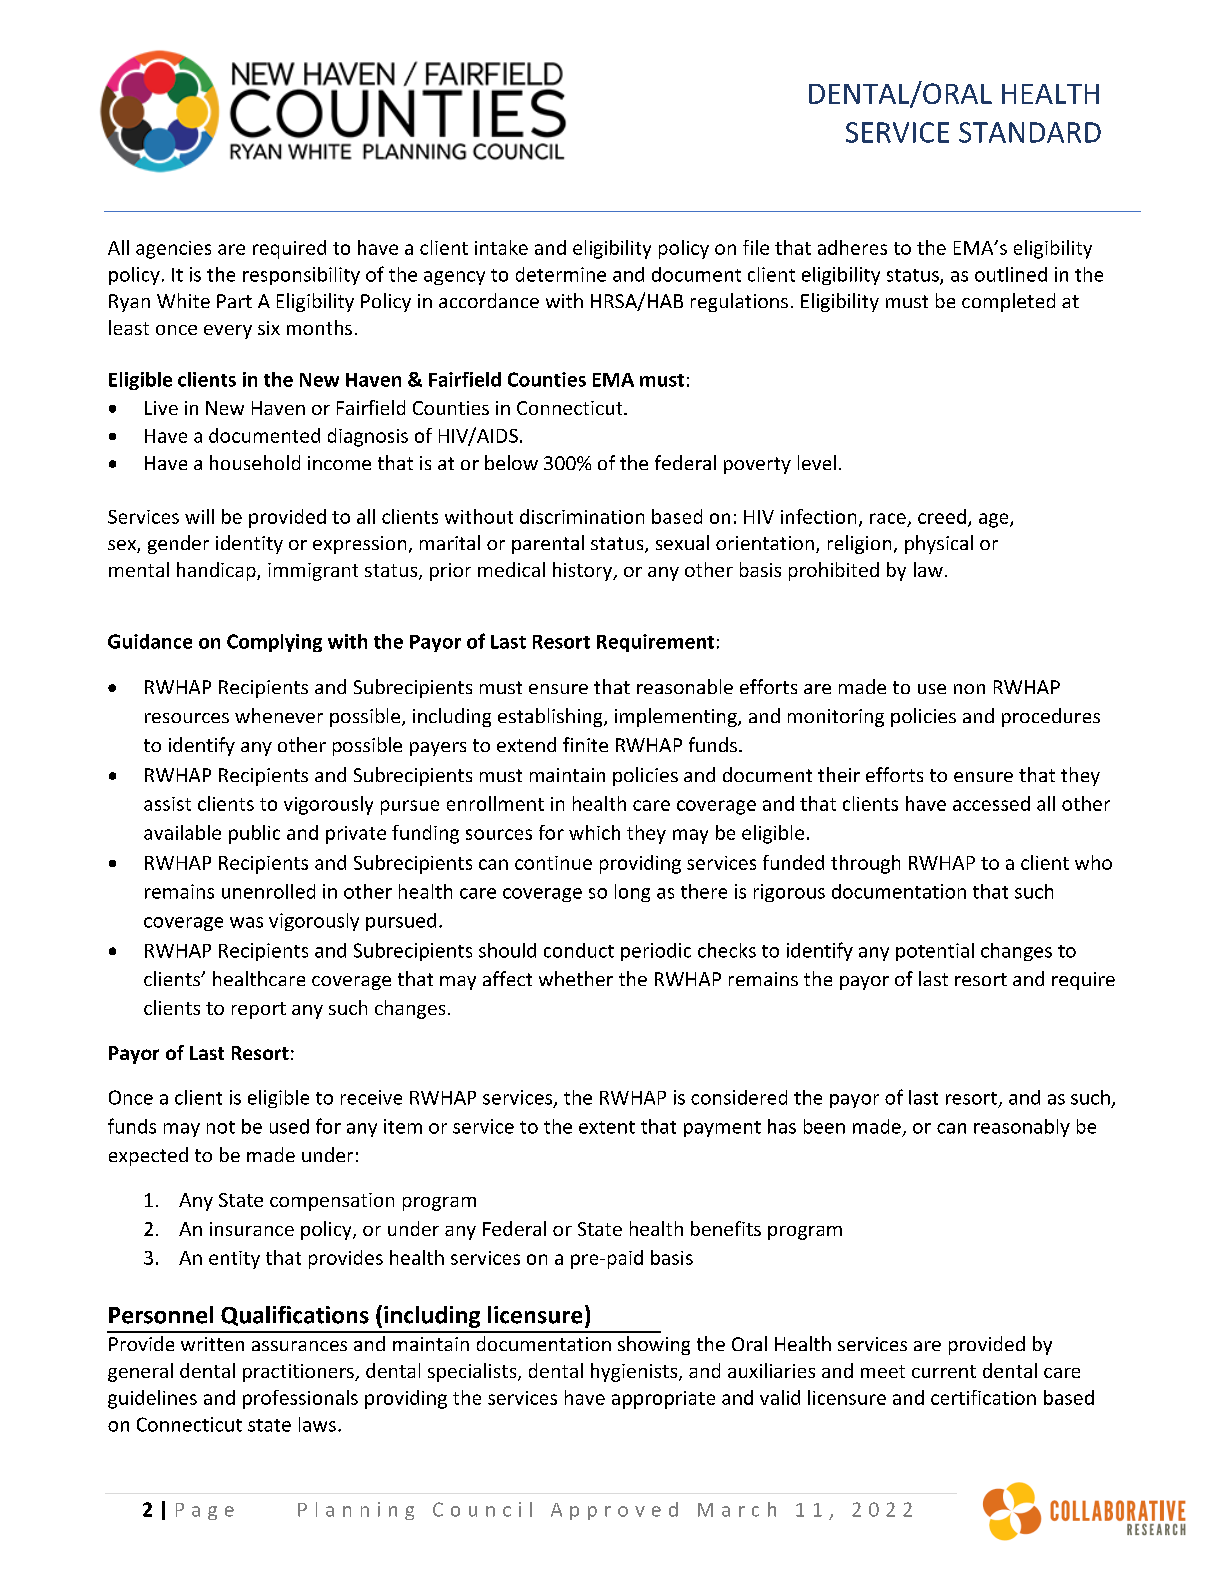  I want to click on whether, so click(576, 978).
